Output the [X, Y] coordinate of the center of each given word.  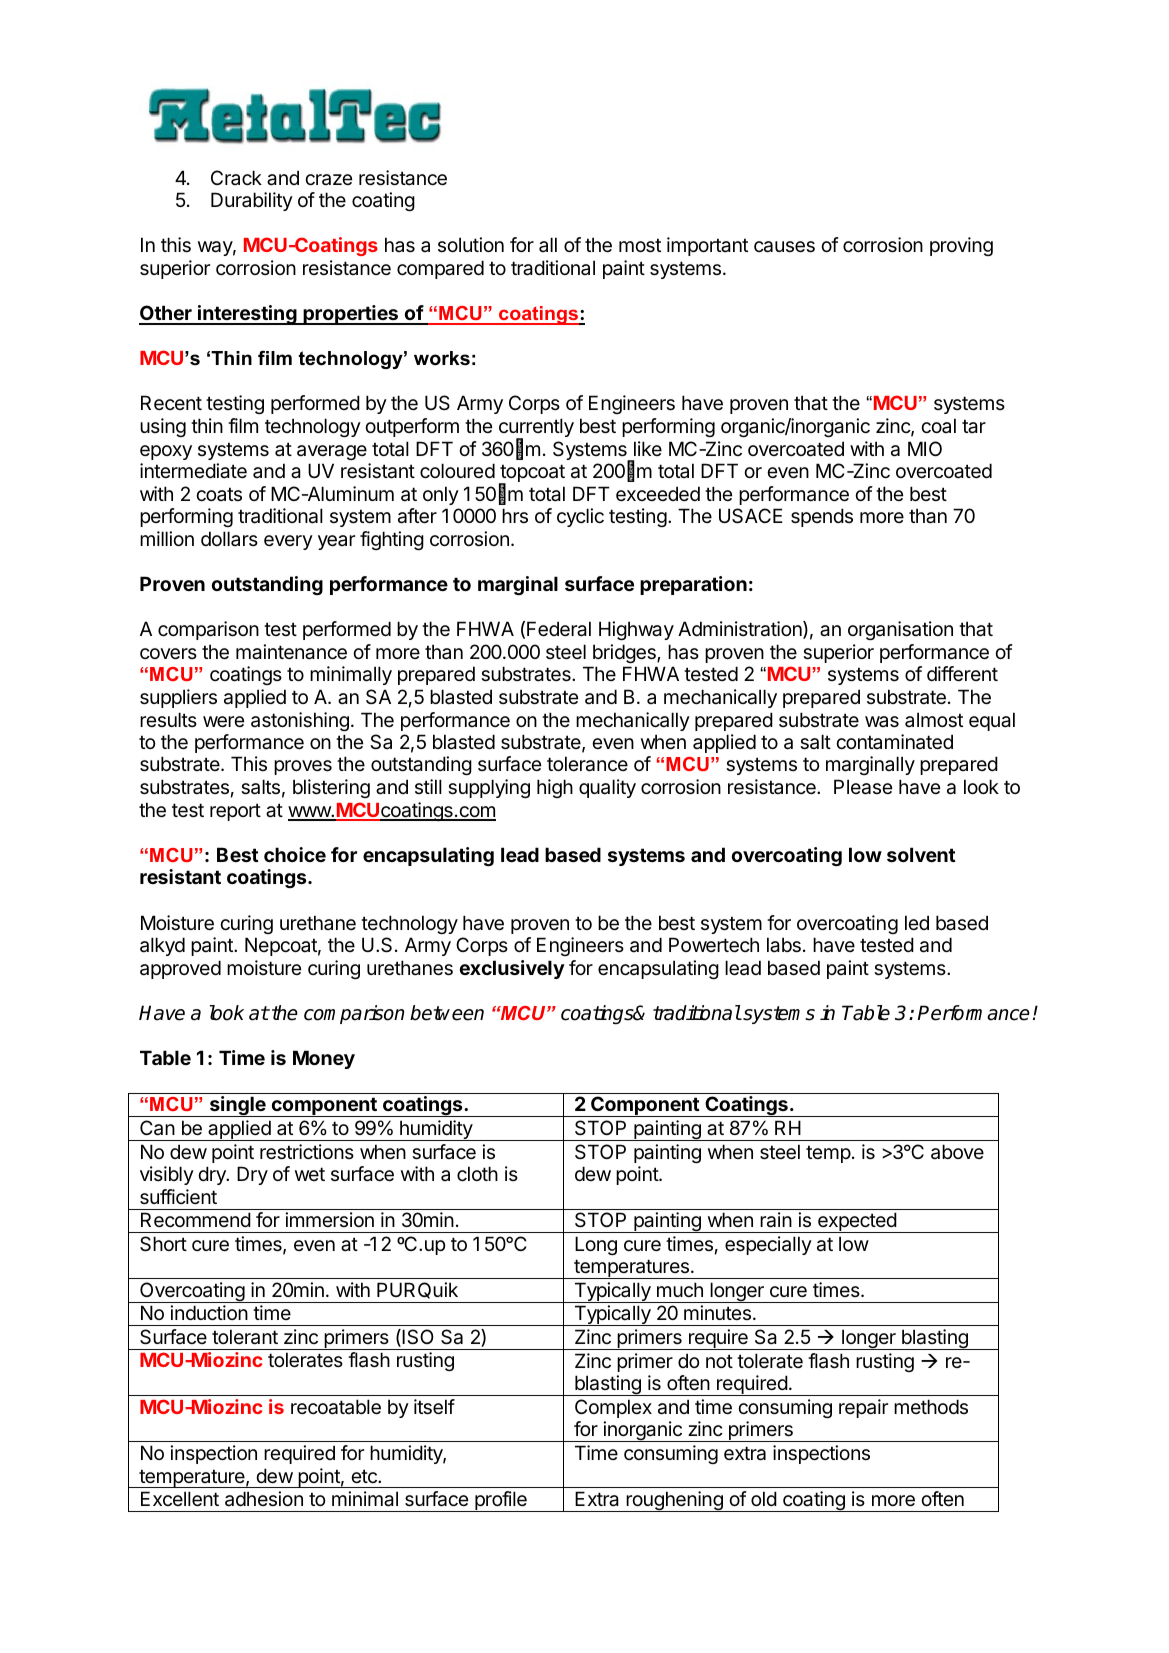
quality [607, 788]
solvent [921, 854]
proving [961, 246]
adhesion [264, 1499]
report [235, 812]
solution [471, 244]
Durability [252, 201]
